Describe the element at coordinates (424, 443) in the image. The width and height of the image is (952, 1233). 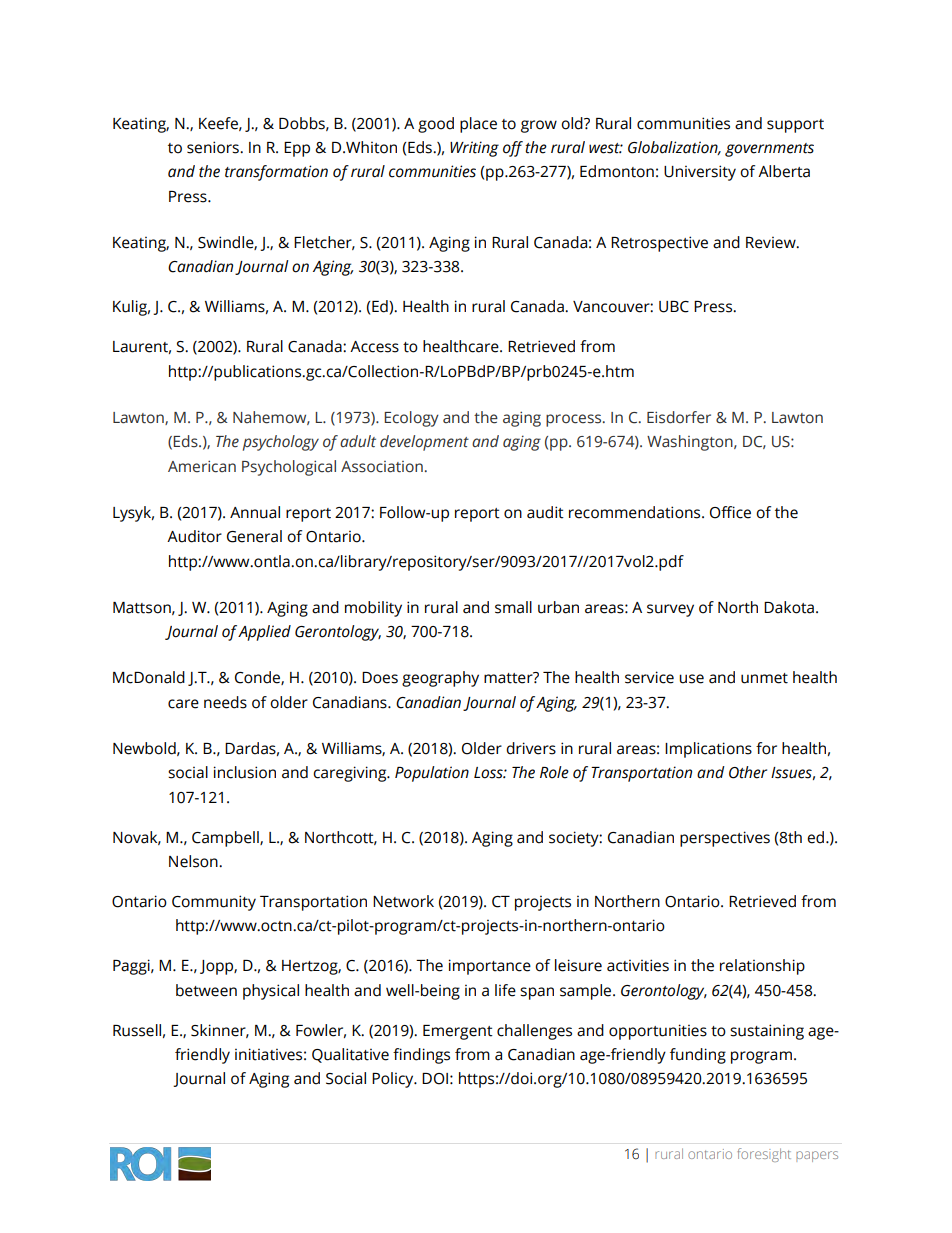
I see `development` at that location.
